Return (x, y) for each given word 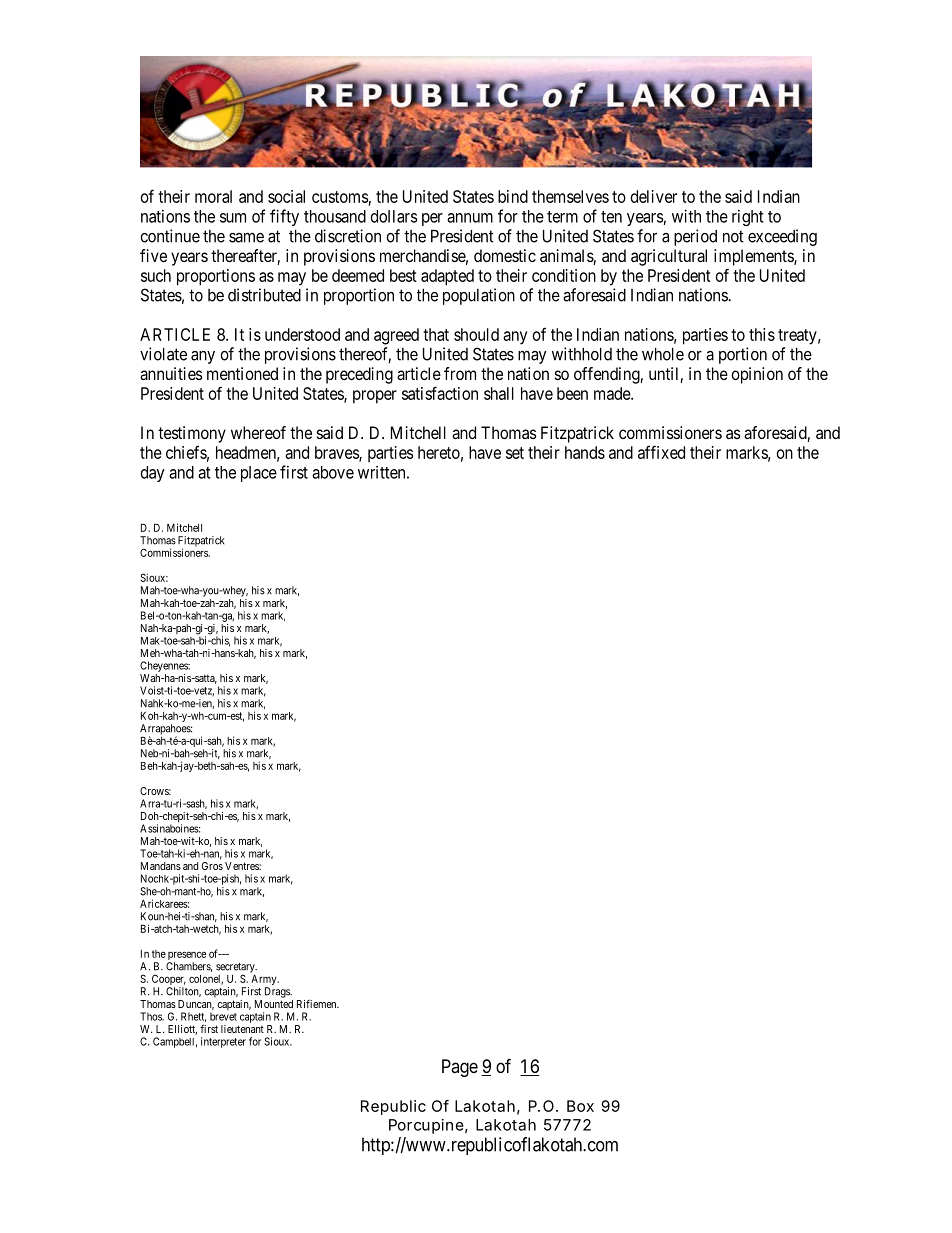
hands (585, 452)
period (695, 237)
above (333, 472)
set (515, 453)
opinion (757, 375)
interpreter (223, 1042)
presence (187, 957)
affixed (661, 452)
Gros (212, 866)
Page (460, 1068)
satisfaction (440, 393)
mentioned (242, 373)
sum (233, 218)
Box (580, 1106)
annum (470, 218)
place (259, 474)
